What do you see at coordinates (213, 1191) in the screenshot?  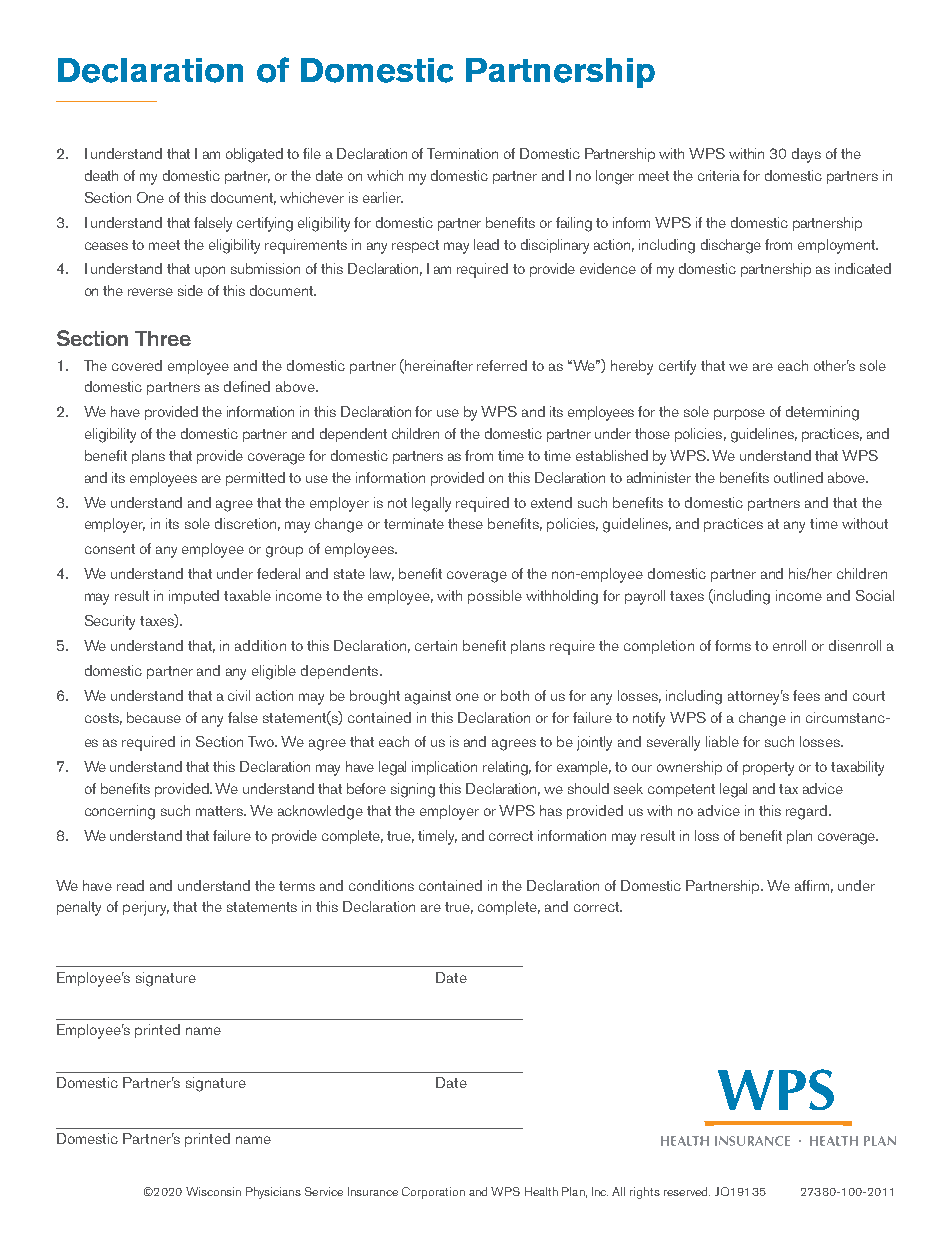 I see `Wisconsin` at bounding box center [213, 1191].
